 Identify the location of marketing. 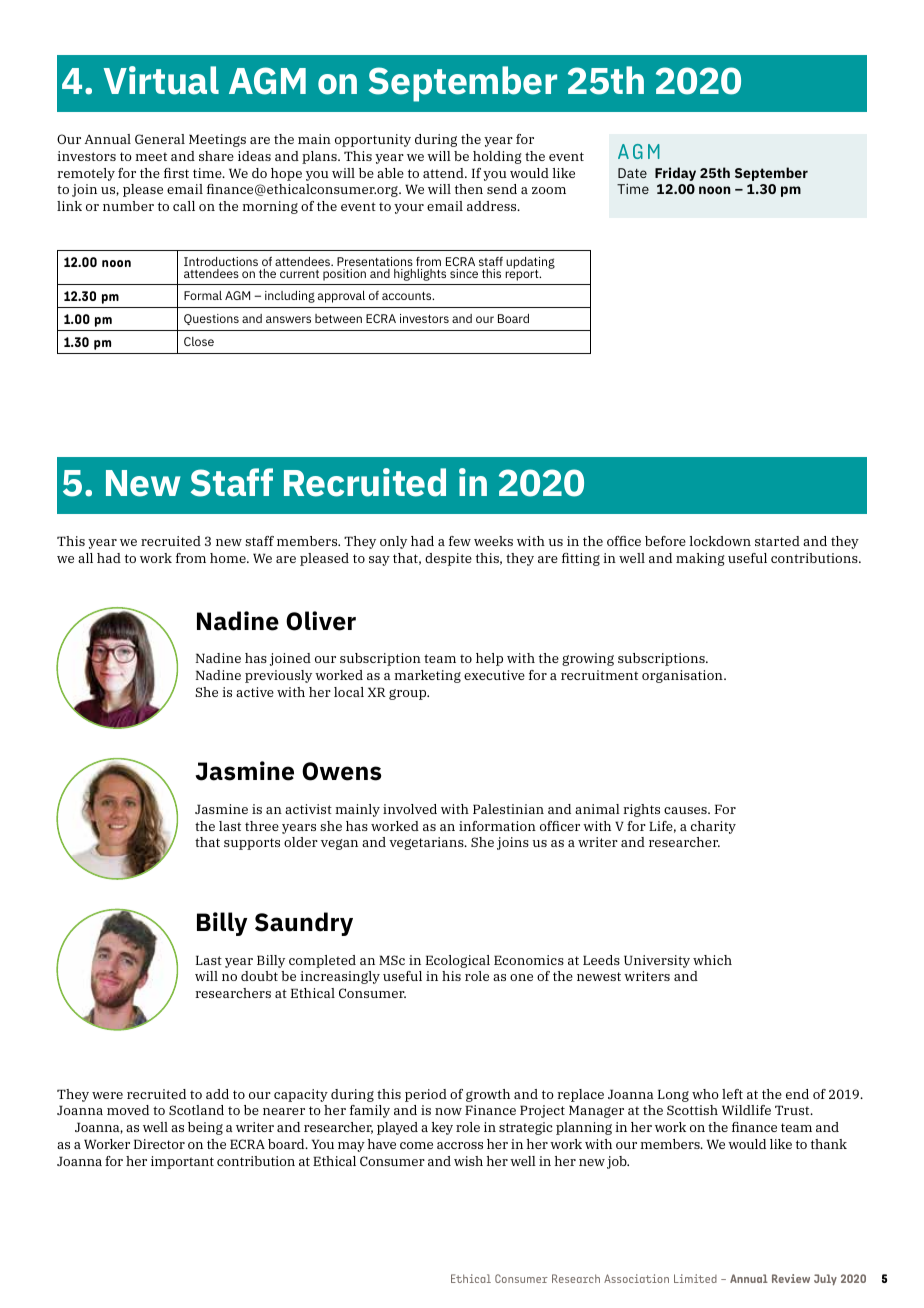
(427, 676).
